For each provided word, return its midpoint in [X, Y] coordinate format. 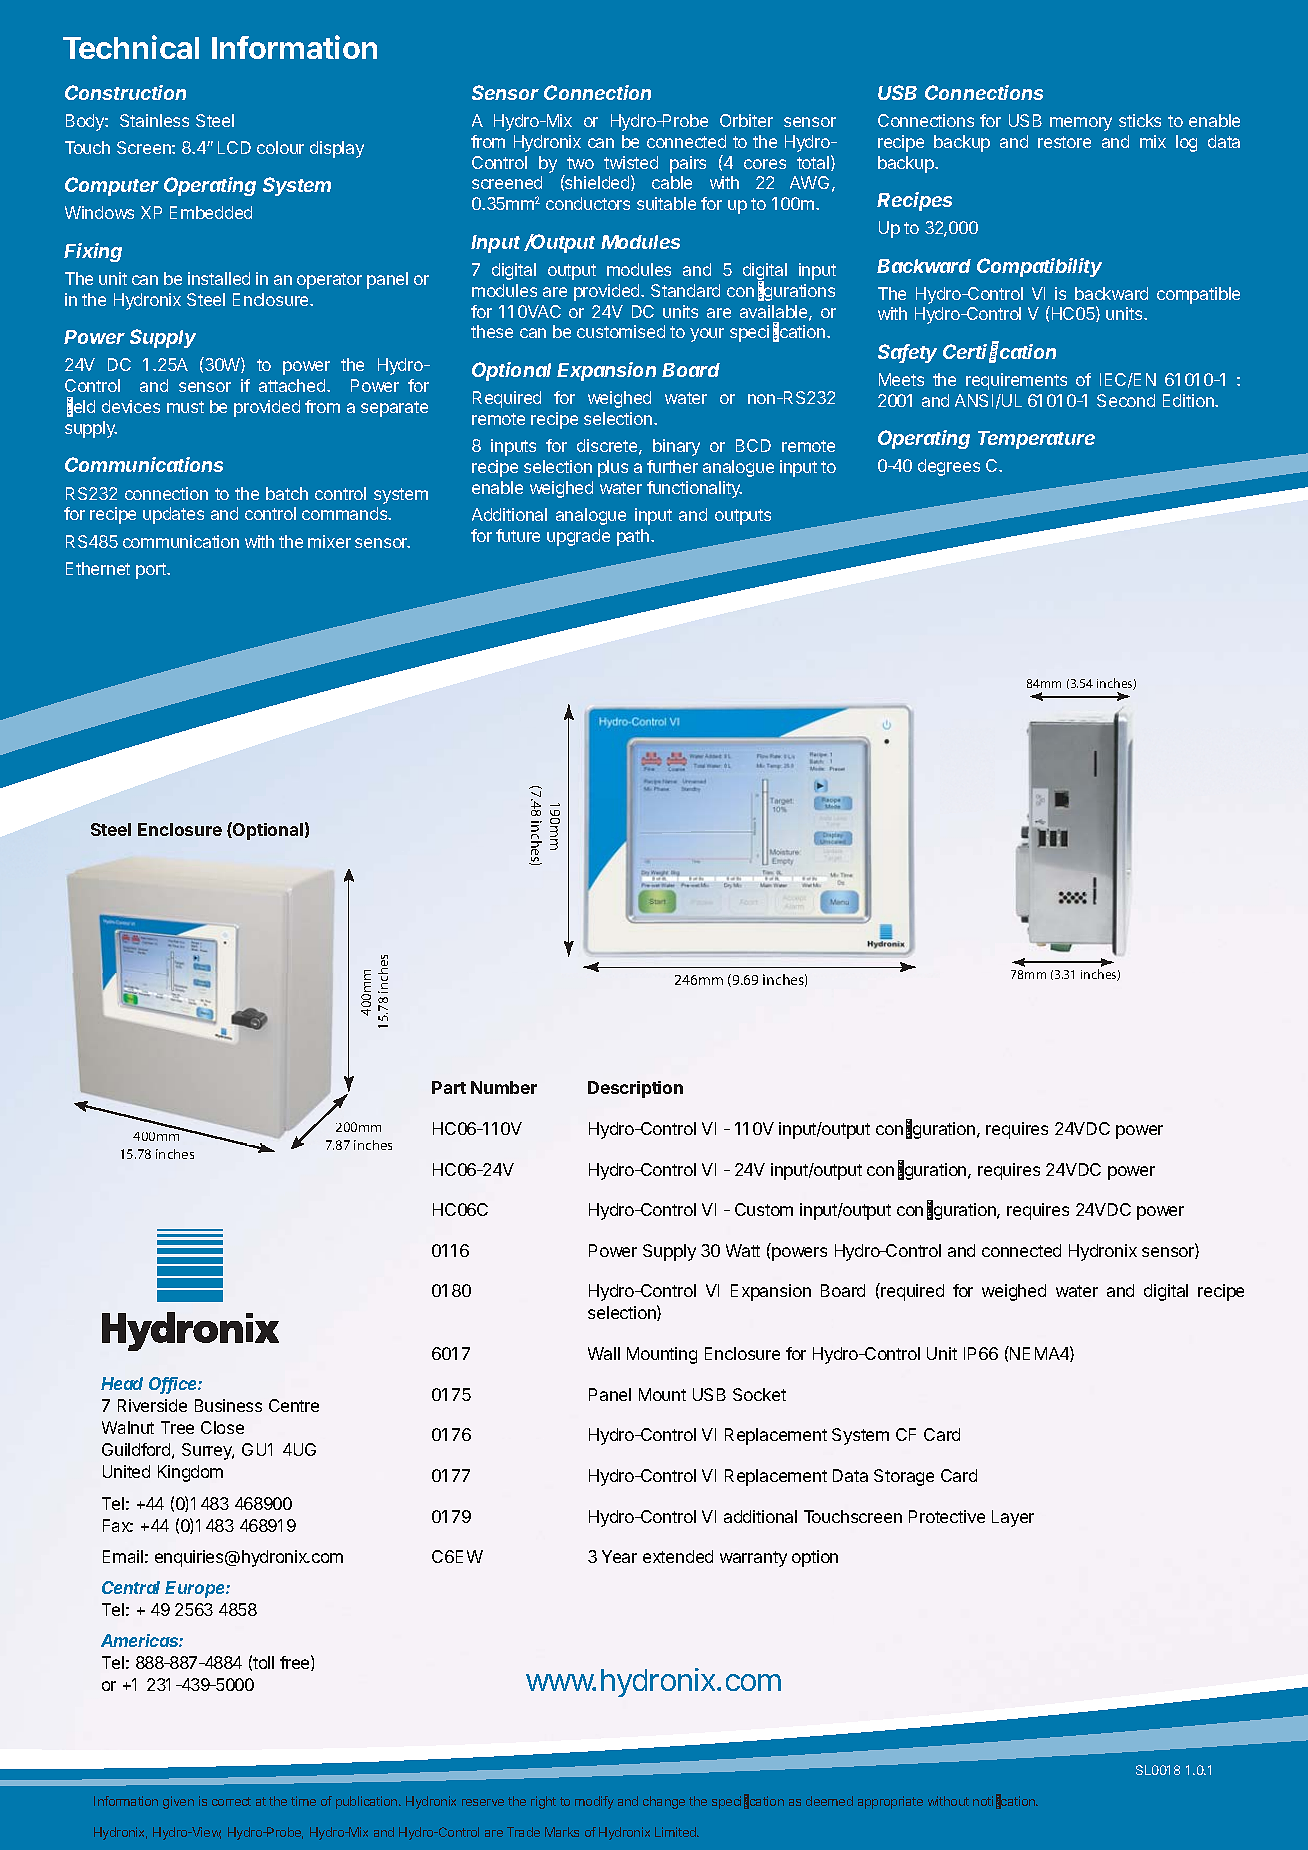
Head [122, 1383]
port [152, 571]
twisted [631, 162]
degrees [949, 467]
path [634, 537]
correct [231, 1801]
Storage [904, 1477]
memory [1081, 124]
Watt [743, 1250]
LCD [234, 147]
